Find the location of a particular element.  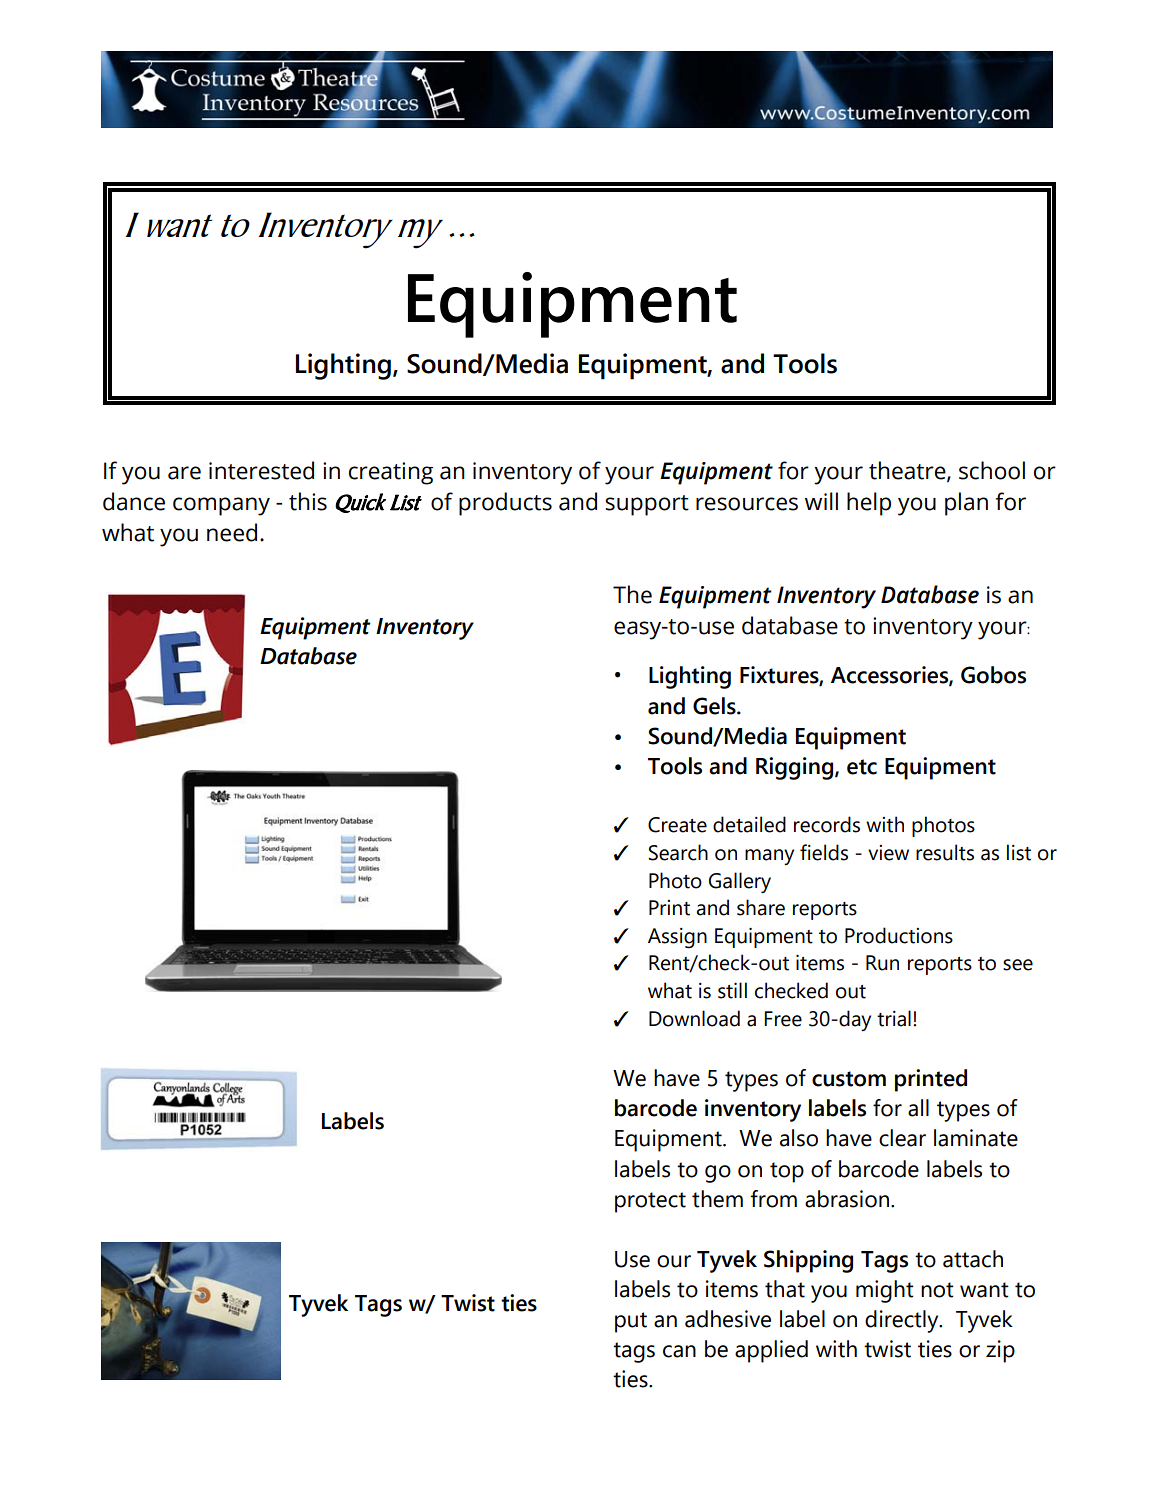

help is located at coordinates (869, 504).
